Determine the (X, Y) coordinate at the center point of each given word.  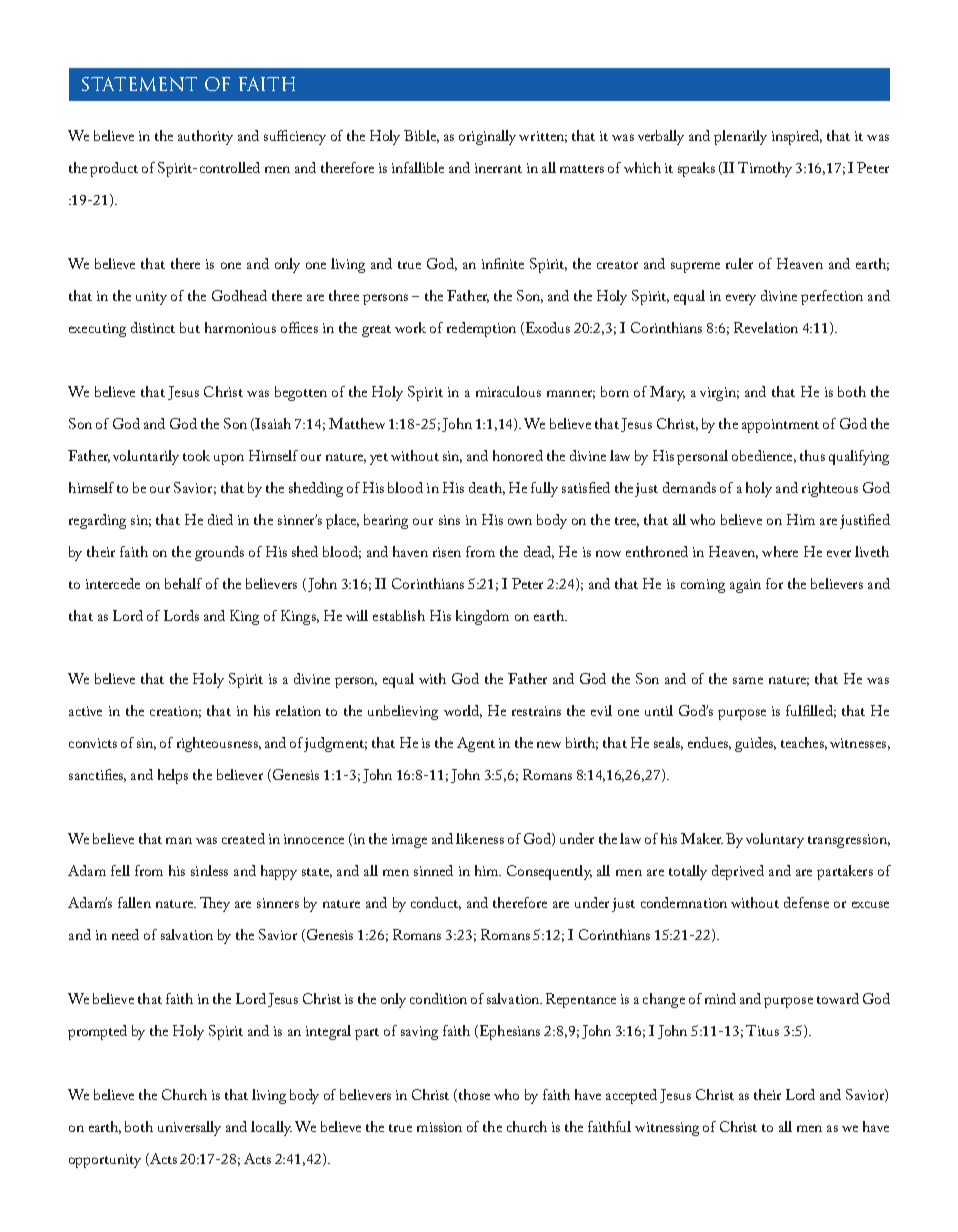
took (196, 455)
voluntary (775, 840)
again (745, 586)
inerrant (498, 168)
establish (399, 615)
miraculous (508, 391)
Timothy (765, 169)
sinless (209, 870)
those (474, 1094)
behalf (183, 583)
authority (205, 137)
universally (189, 1128)
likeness (480, 838)
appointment (780, 426)
